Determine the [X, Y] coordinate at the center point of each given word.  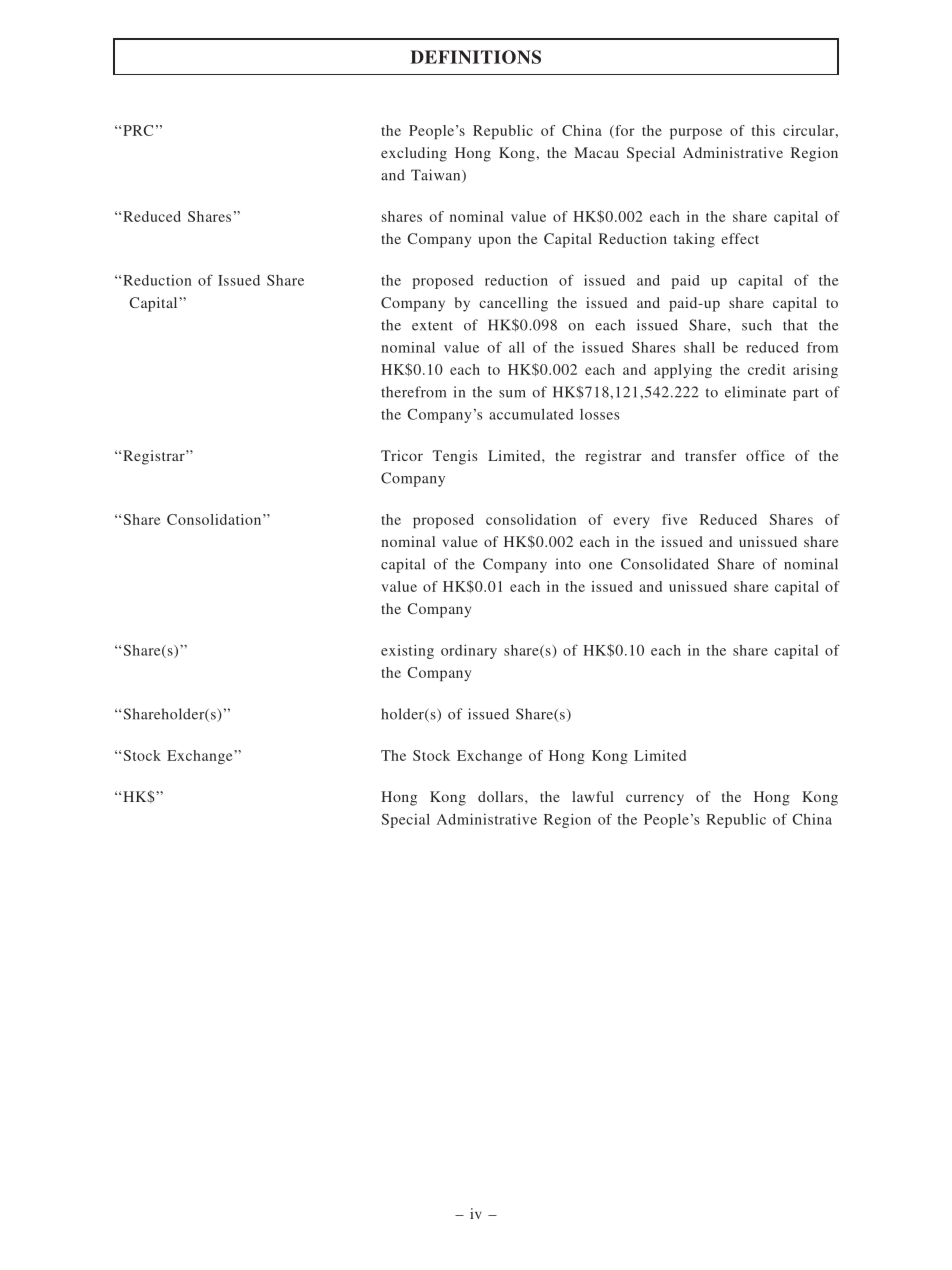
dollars [502, 796]
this [763, 130]
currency [655, 800]
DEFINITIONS [475, 57]
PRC [138, 130]
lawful [593, 796]
